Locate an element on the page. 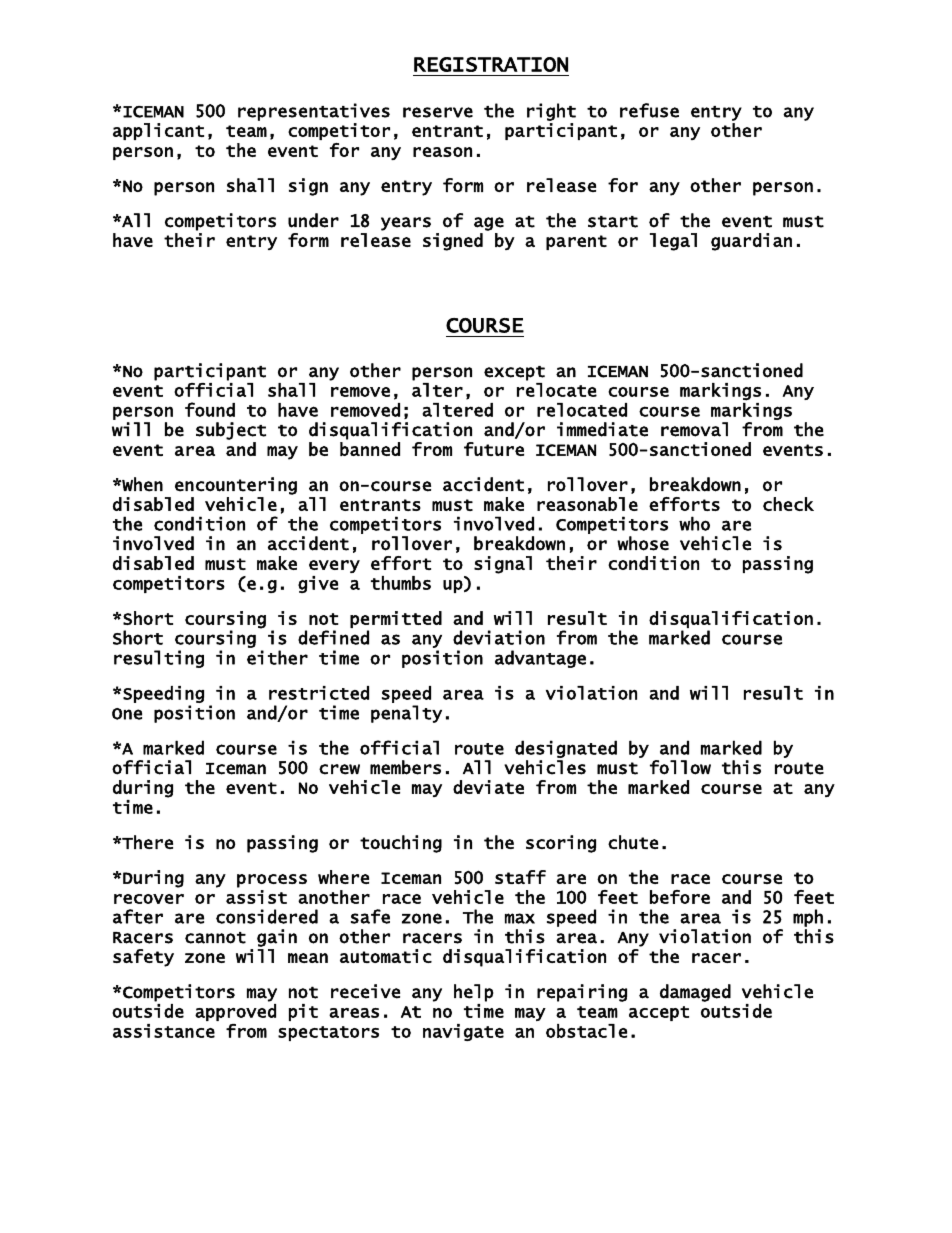 This page has width=952, height=1233. applicant is located at coordinates (158, 131).
